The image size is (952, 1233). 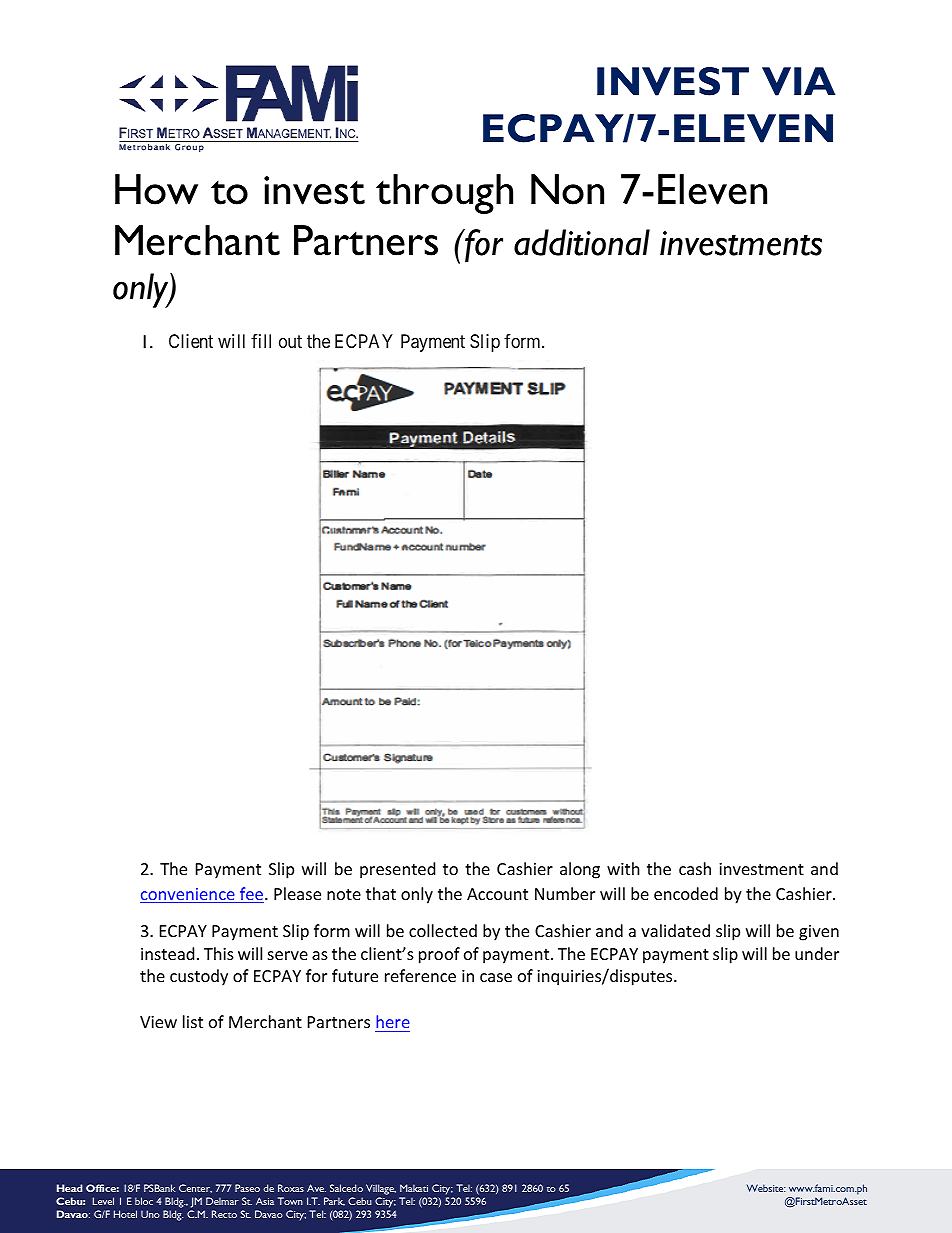 What do you see at coordinates (144, 1201) in the screenshot?
I see `bloc` at bounding box center [144, 1201].
